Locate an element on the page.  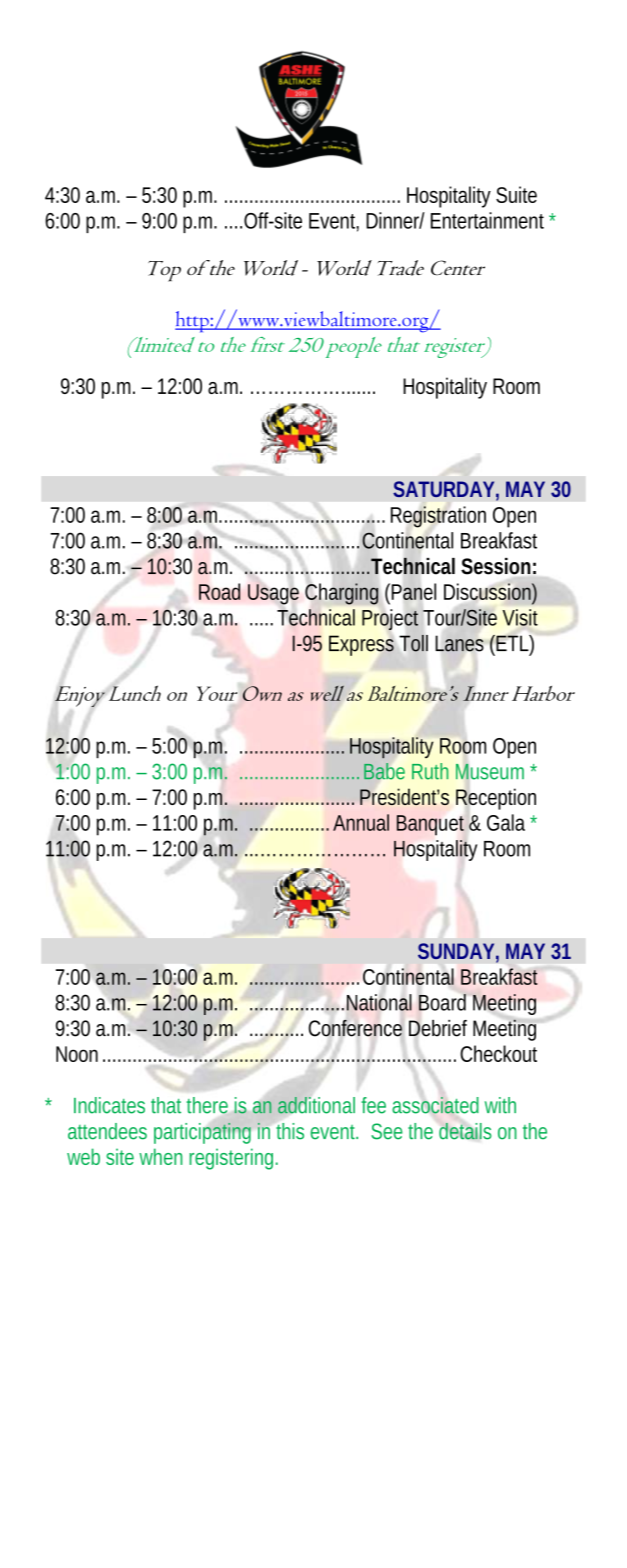
Panel is located at coordinates (414, 591).
